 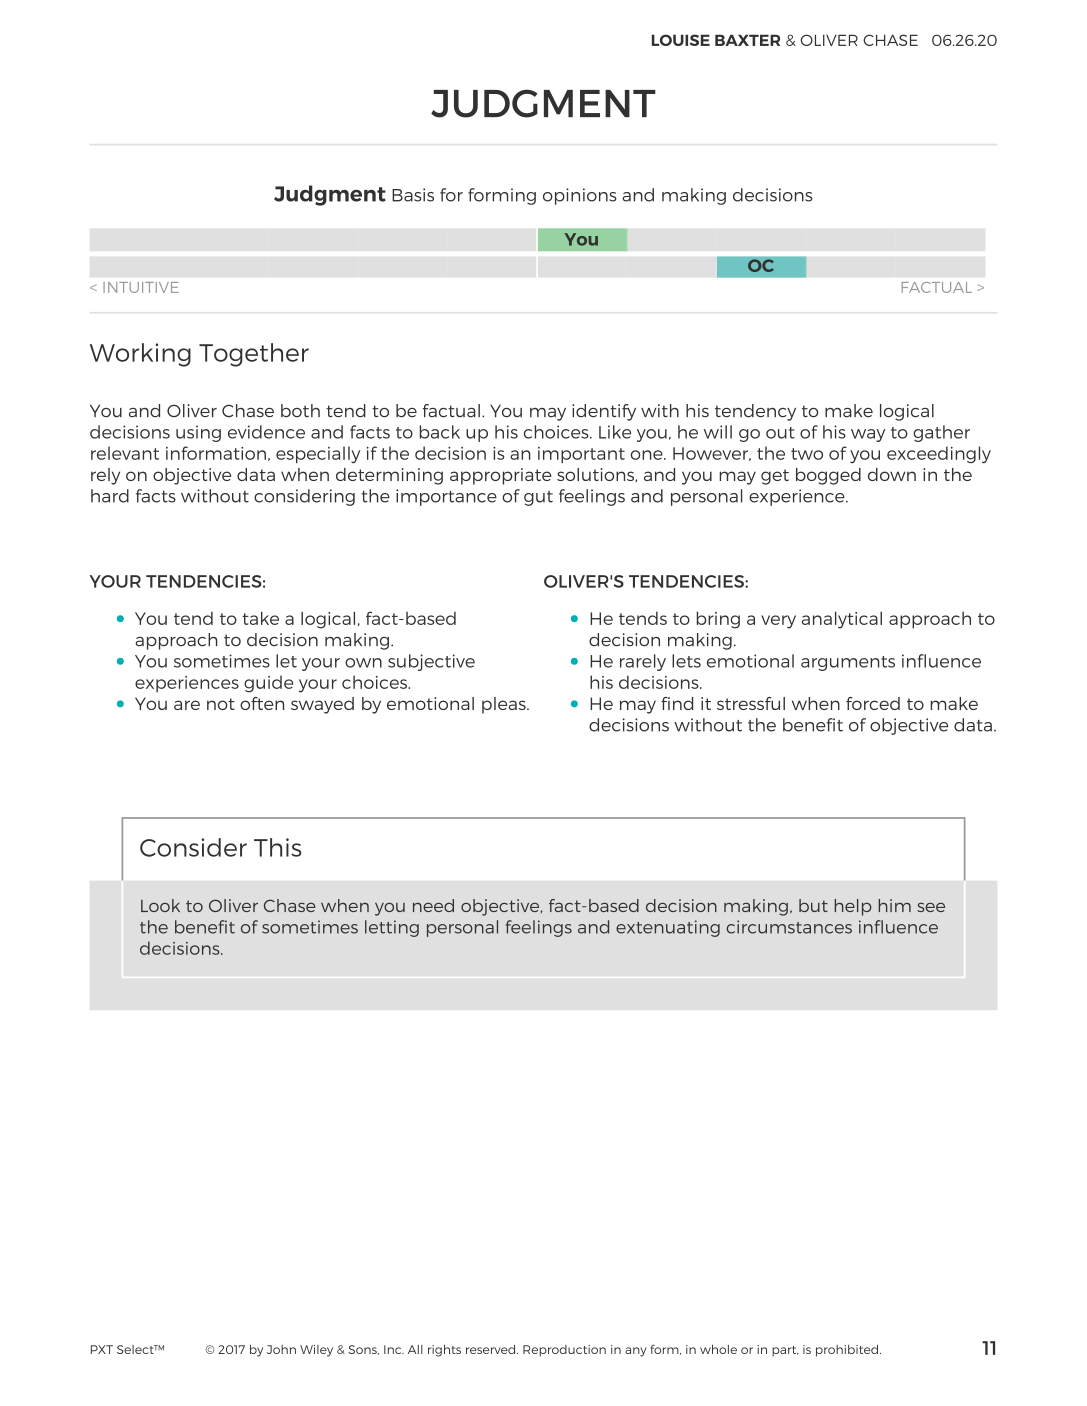 I want to click on need, so click(x=433, y=905).
